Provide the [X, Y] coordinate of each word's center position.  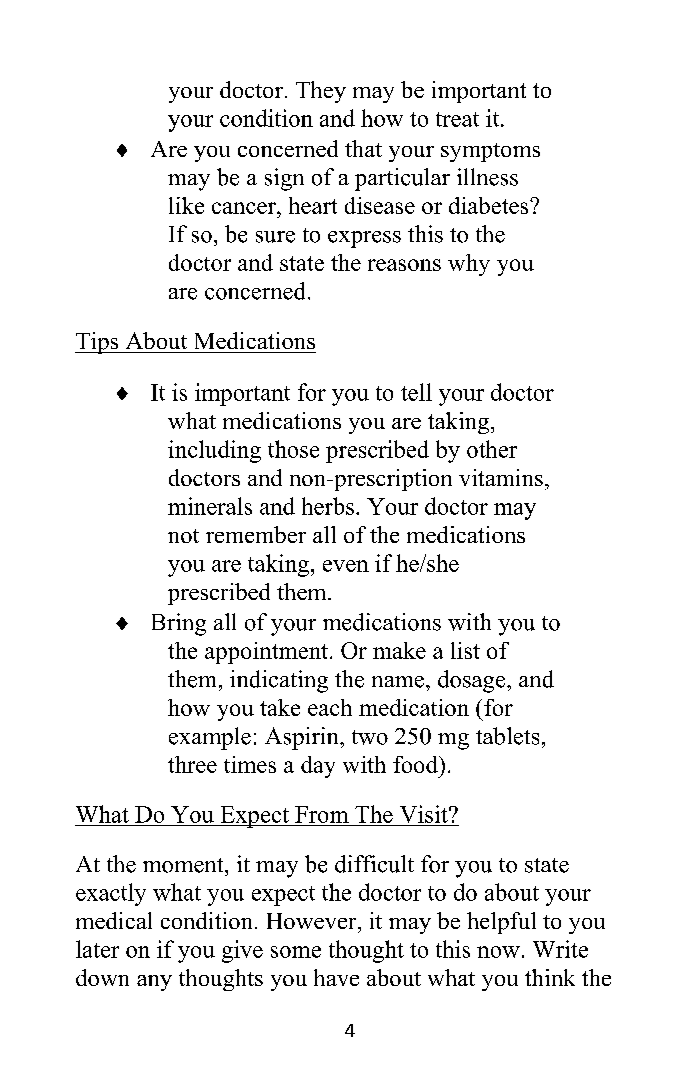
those [293, 449]
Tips [98, 343]
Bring [179, 624]
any [154, 983]
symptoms [490, 152]
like [186, 205]
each [330, 707]
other [492, 449]
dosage [473, 681]
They [321, 92]
